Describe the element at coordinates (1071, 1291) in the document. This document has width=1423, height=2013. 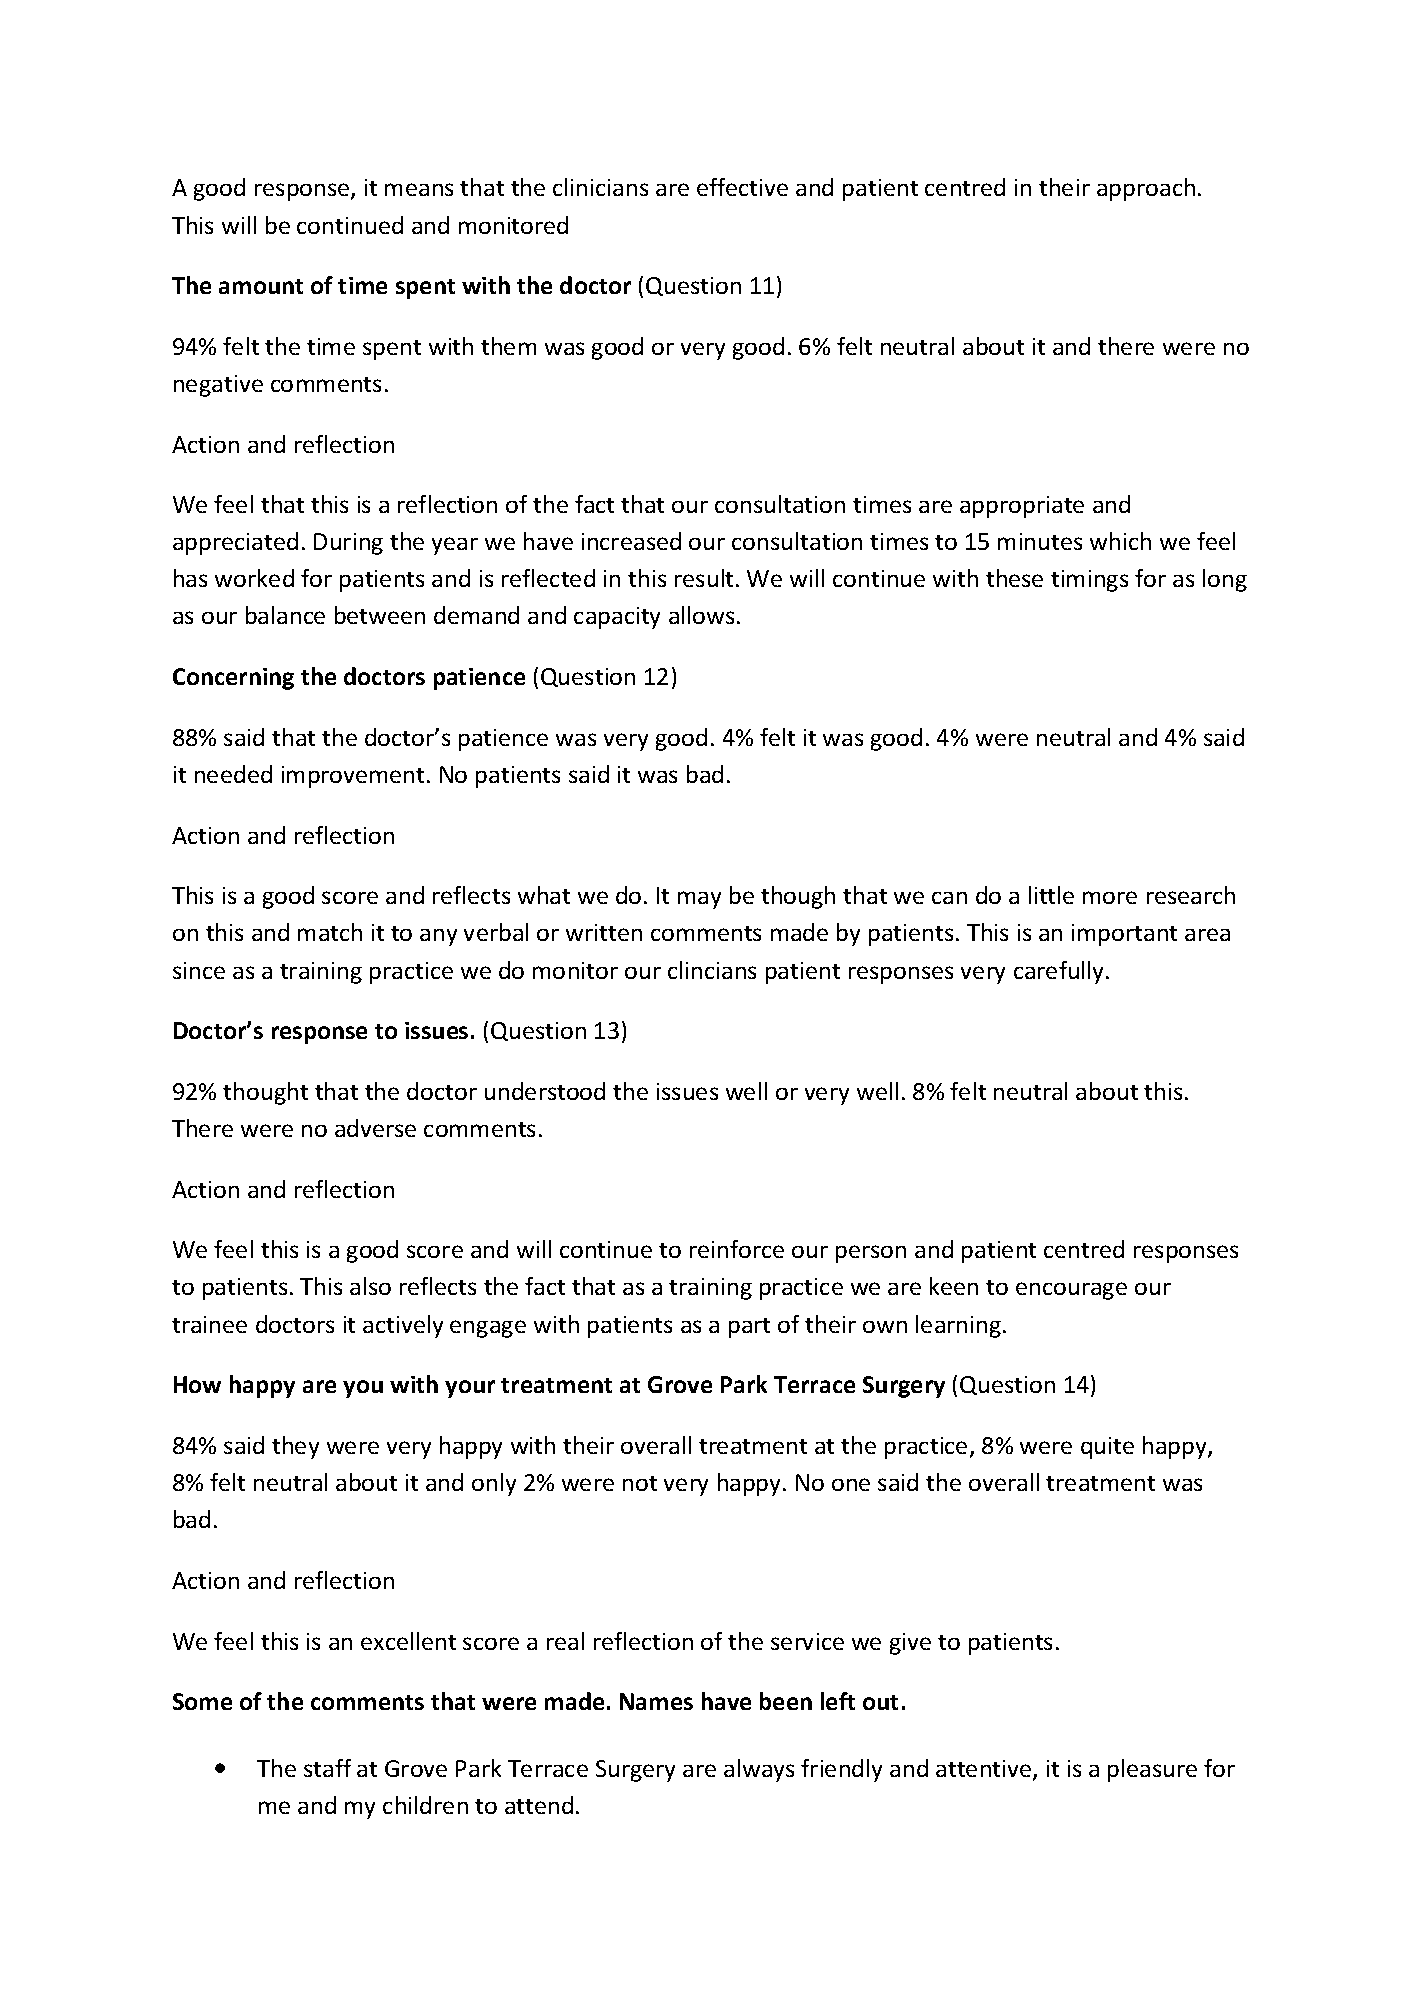
I see `encourage` at that location.
